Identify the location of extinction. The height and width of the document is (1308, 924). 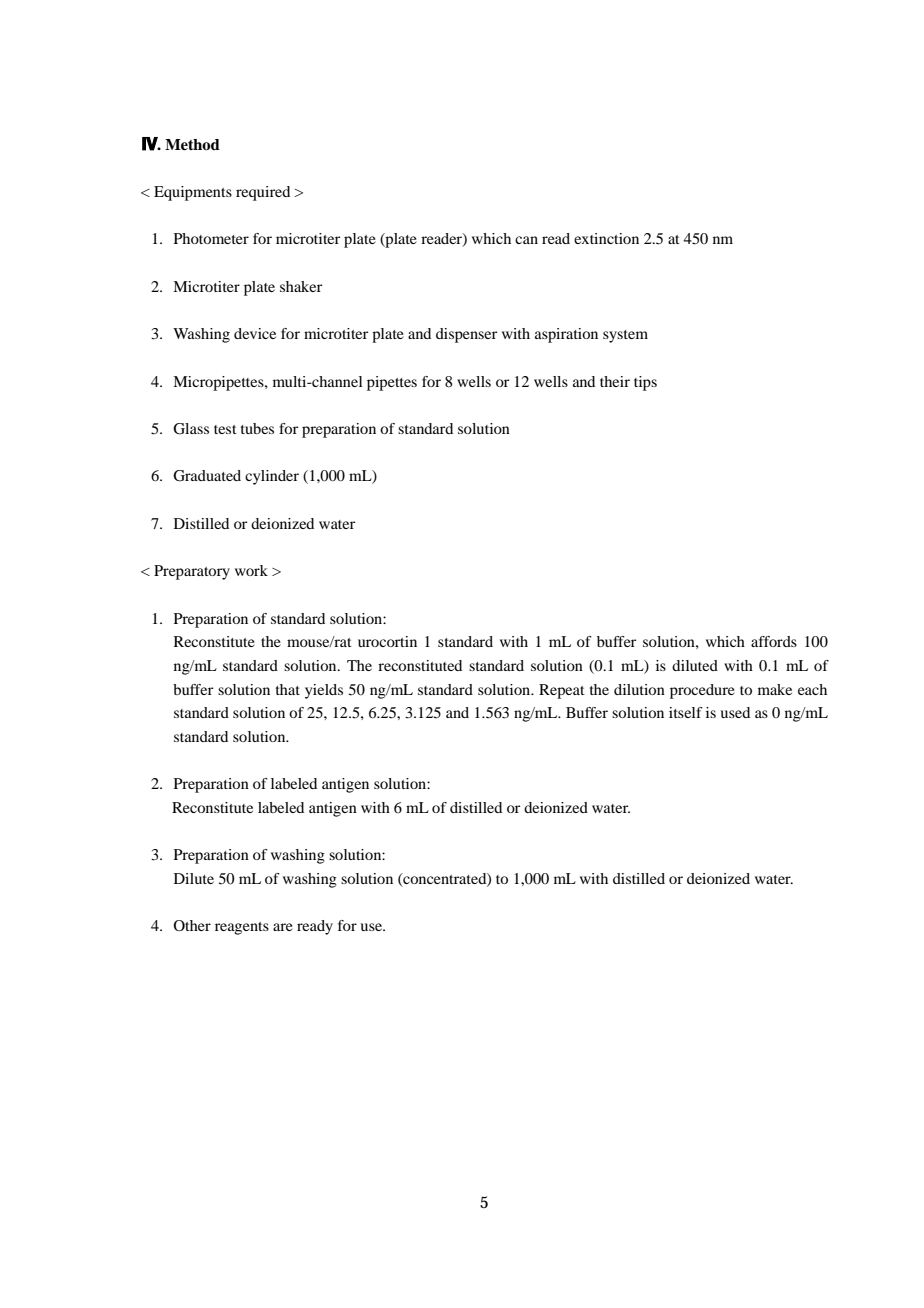
(606, 238).
